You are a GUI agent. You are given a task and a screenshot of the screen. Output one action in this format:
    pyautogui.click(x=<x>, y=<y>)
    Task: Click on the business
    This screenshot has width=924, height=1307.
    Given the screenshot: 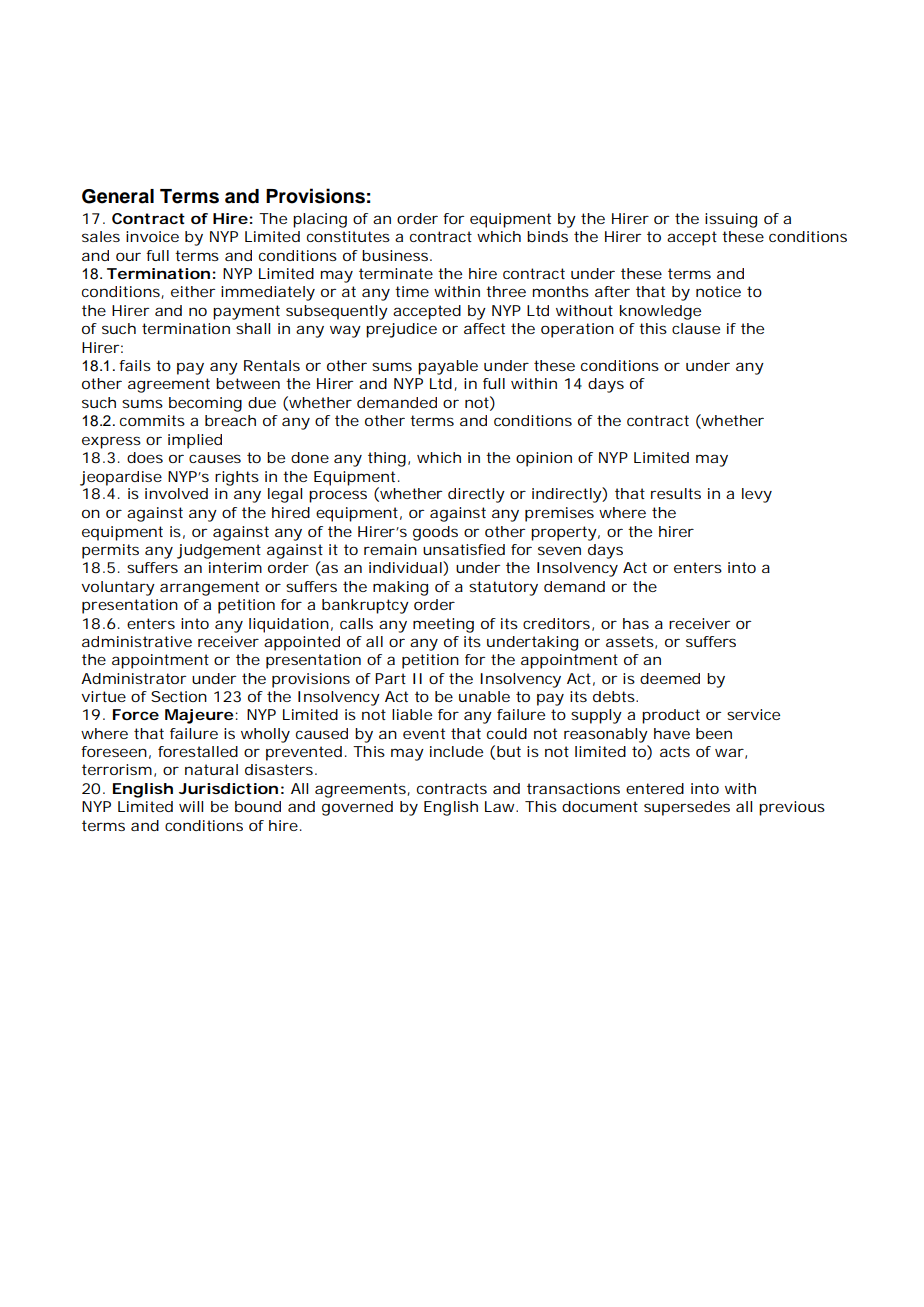 What is the action you would take?
    pyautogui.click(x=396, y=255)
